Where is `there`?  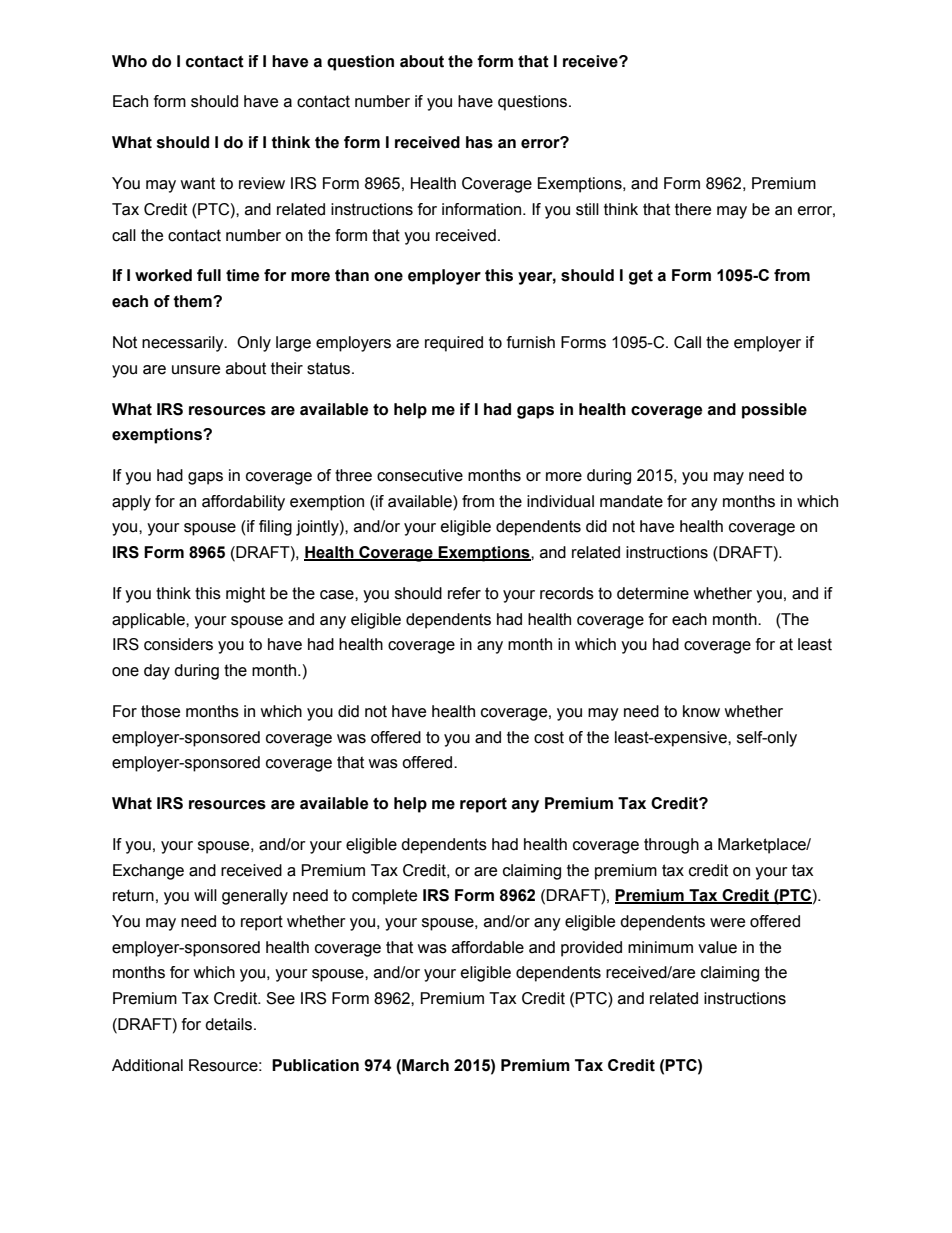 there is located at coordinates (693, 209).
